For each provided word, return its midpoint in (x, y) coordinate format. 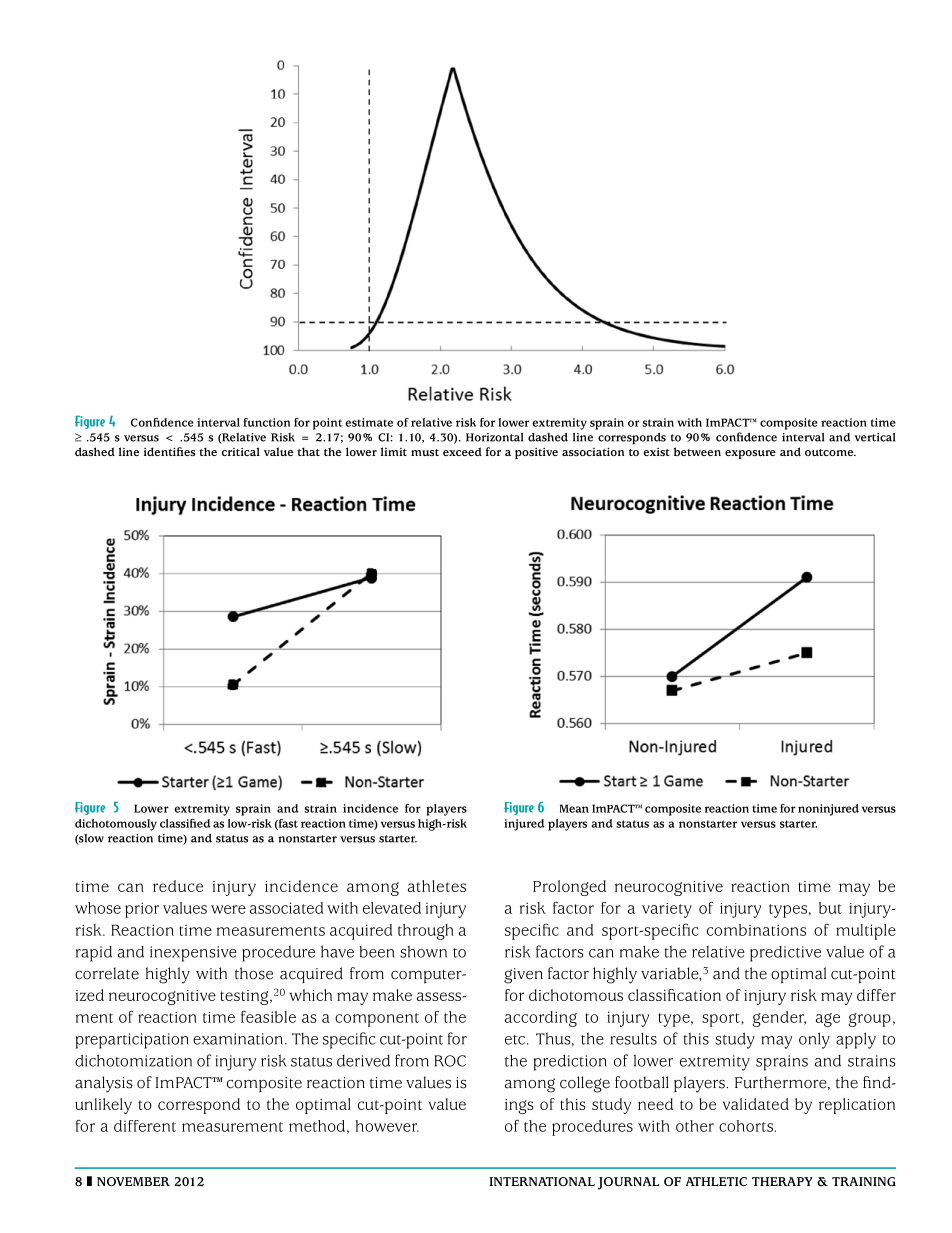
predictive (785, 954)
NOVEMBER (133, 1182)
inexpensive (193, 954)
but (830, 908)
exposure (750, 454)
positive (536, 453)
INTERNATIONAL (542, 1181)
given (523, 976)
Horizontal (494, 437)
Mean (574, 808)
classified (185, 823)
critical (241, 451)
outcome (830, 452)
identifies (169, 451)
